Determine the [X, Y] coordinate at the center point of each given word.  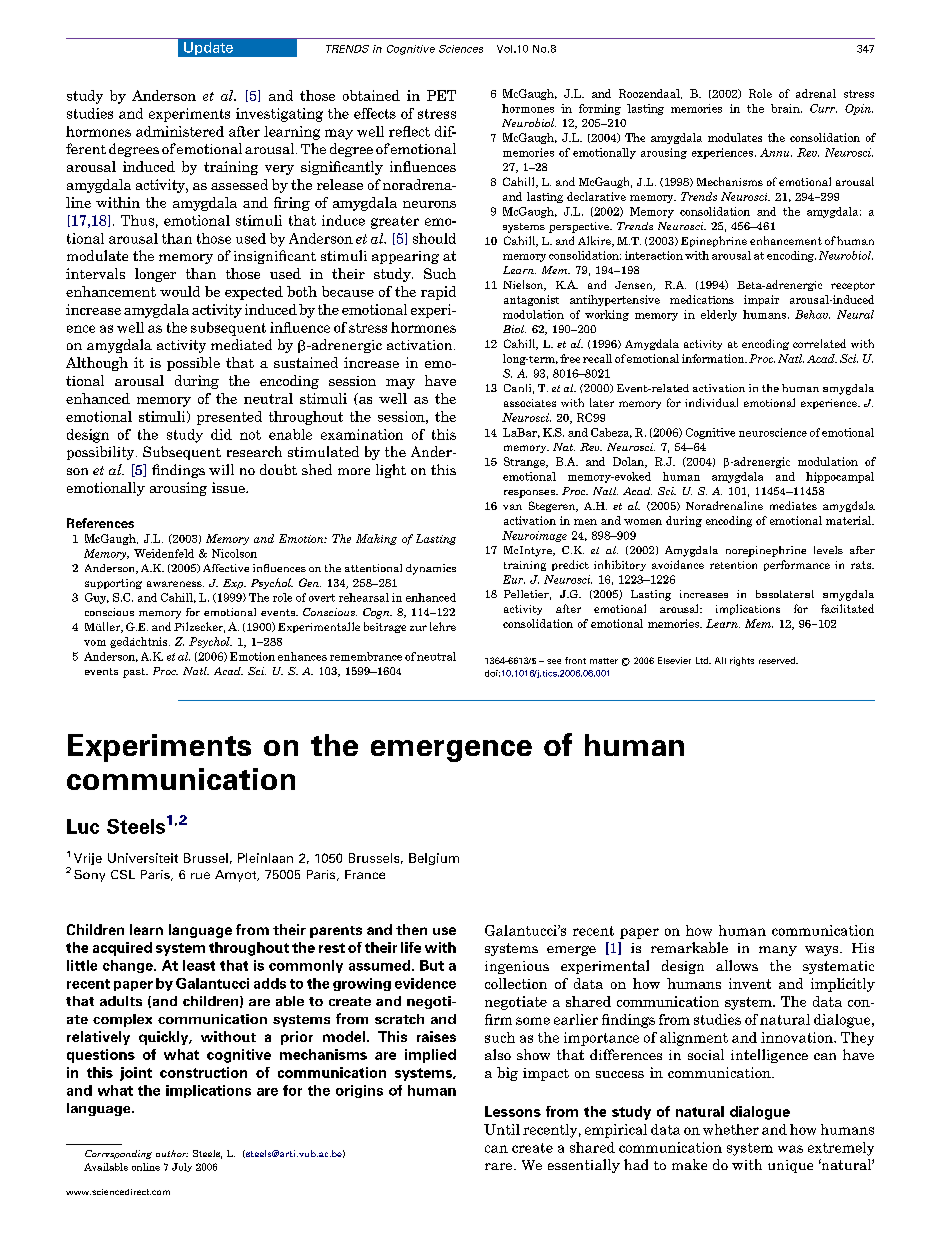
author [172, 1153]
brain [786, 108]
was [790, 1149]
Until [502, 1129]
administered [180, 131]
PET [441, 95]
